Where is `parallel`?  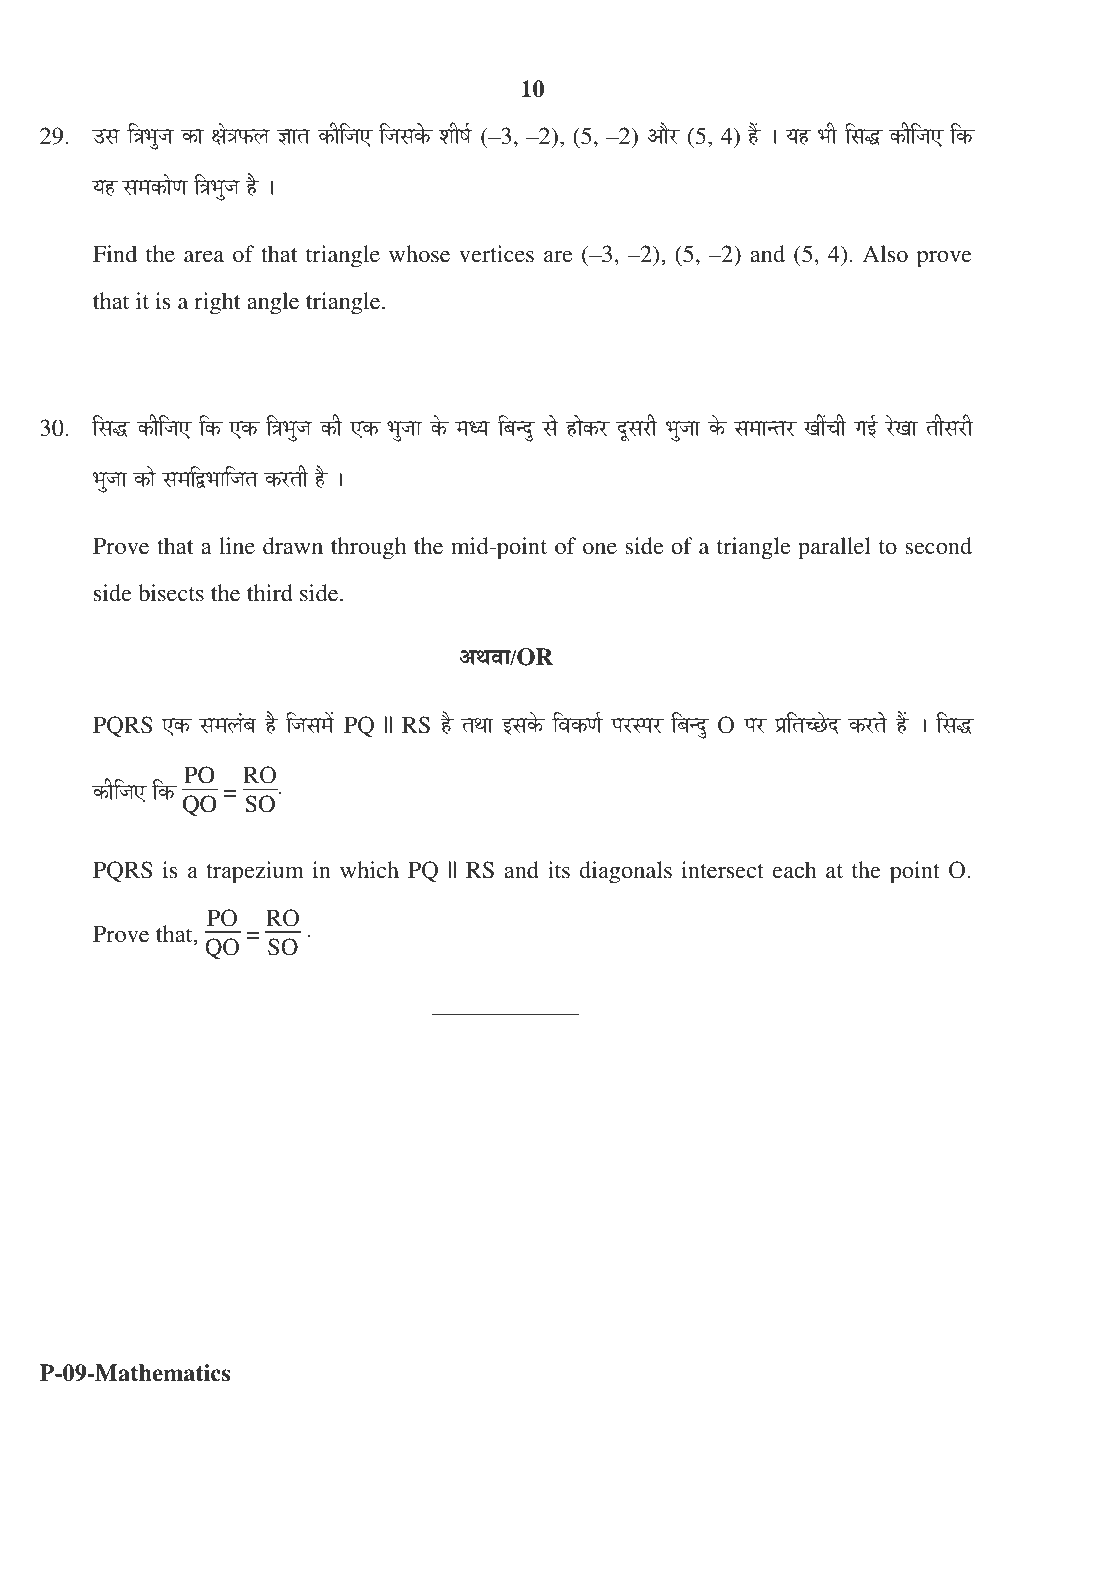 parallel is located at coordinates (834, 548).
